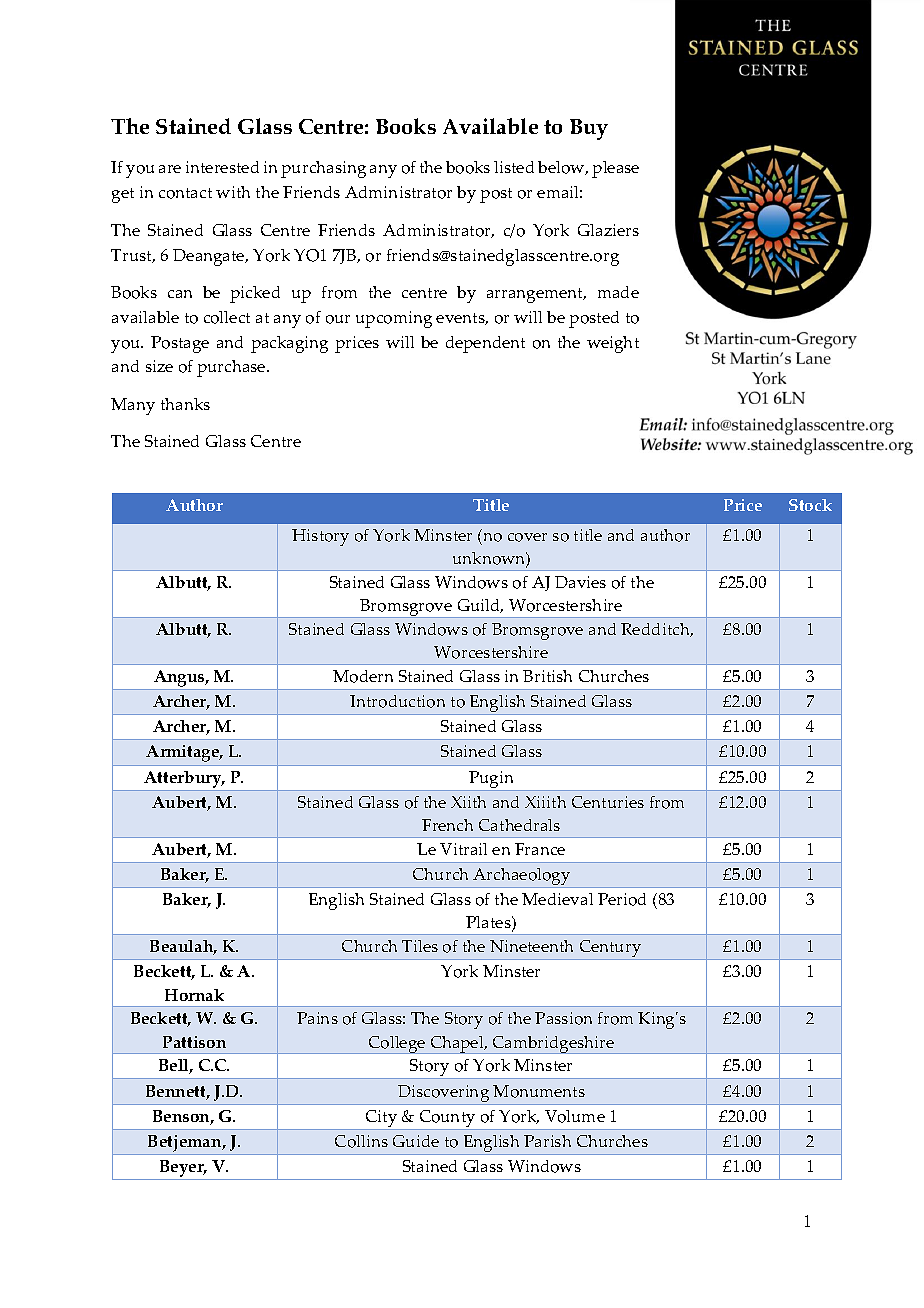 The image size is (924, 1308). Describe the element at coordinates (184, 753) in the document. I see `Armitage` at that location.
